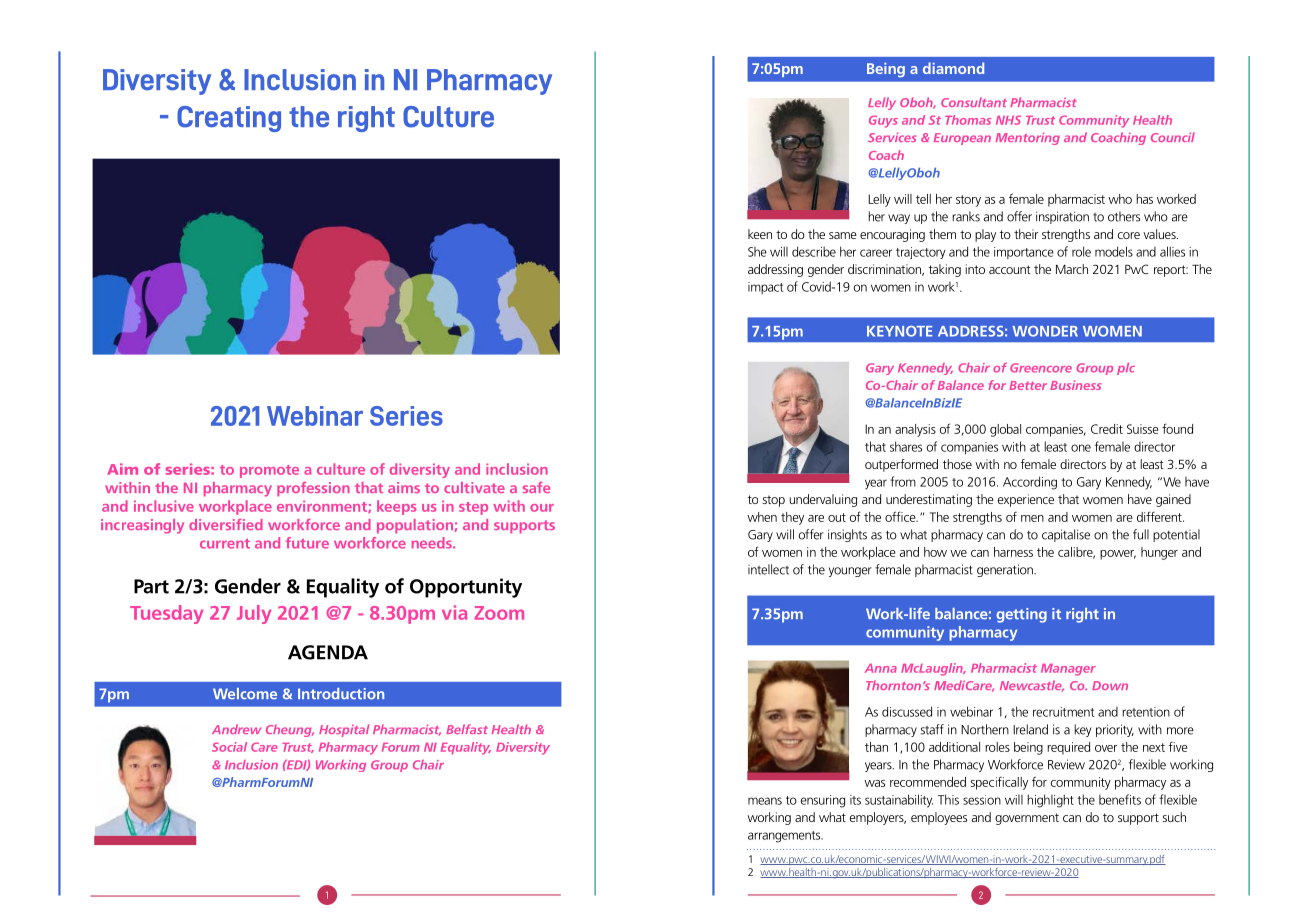  What do you see at coordinates (1045, 331) in the screenshot?
I see `WONDER` at bounding box center [1045, 331].
